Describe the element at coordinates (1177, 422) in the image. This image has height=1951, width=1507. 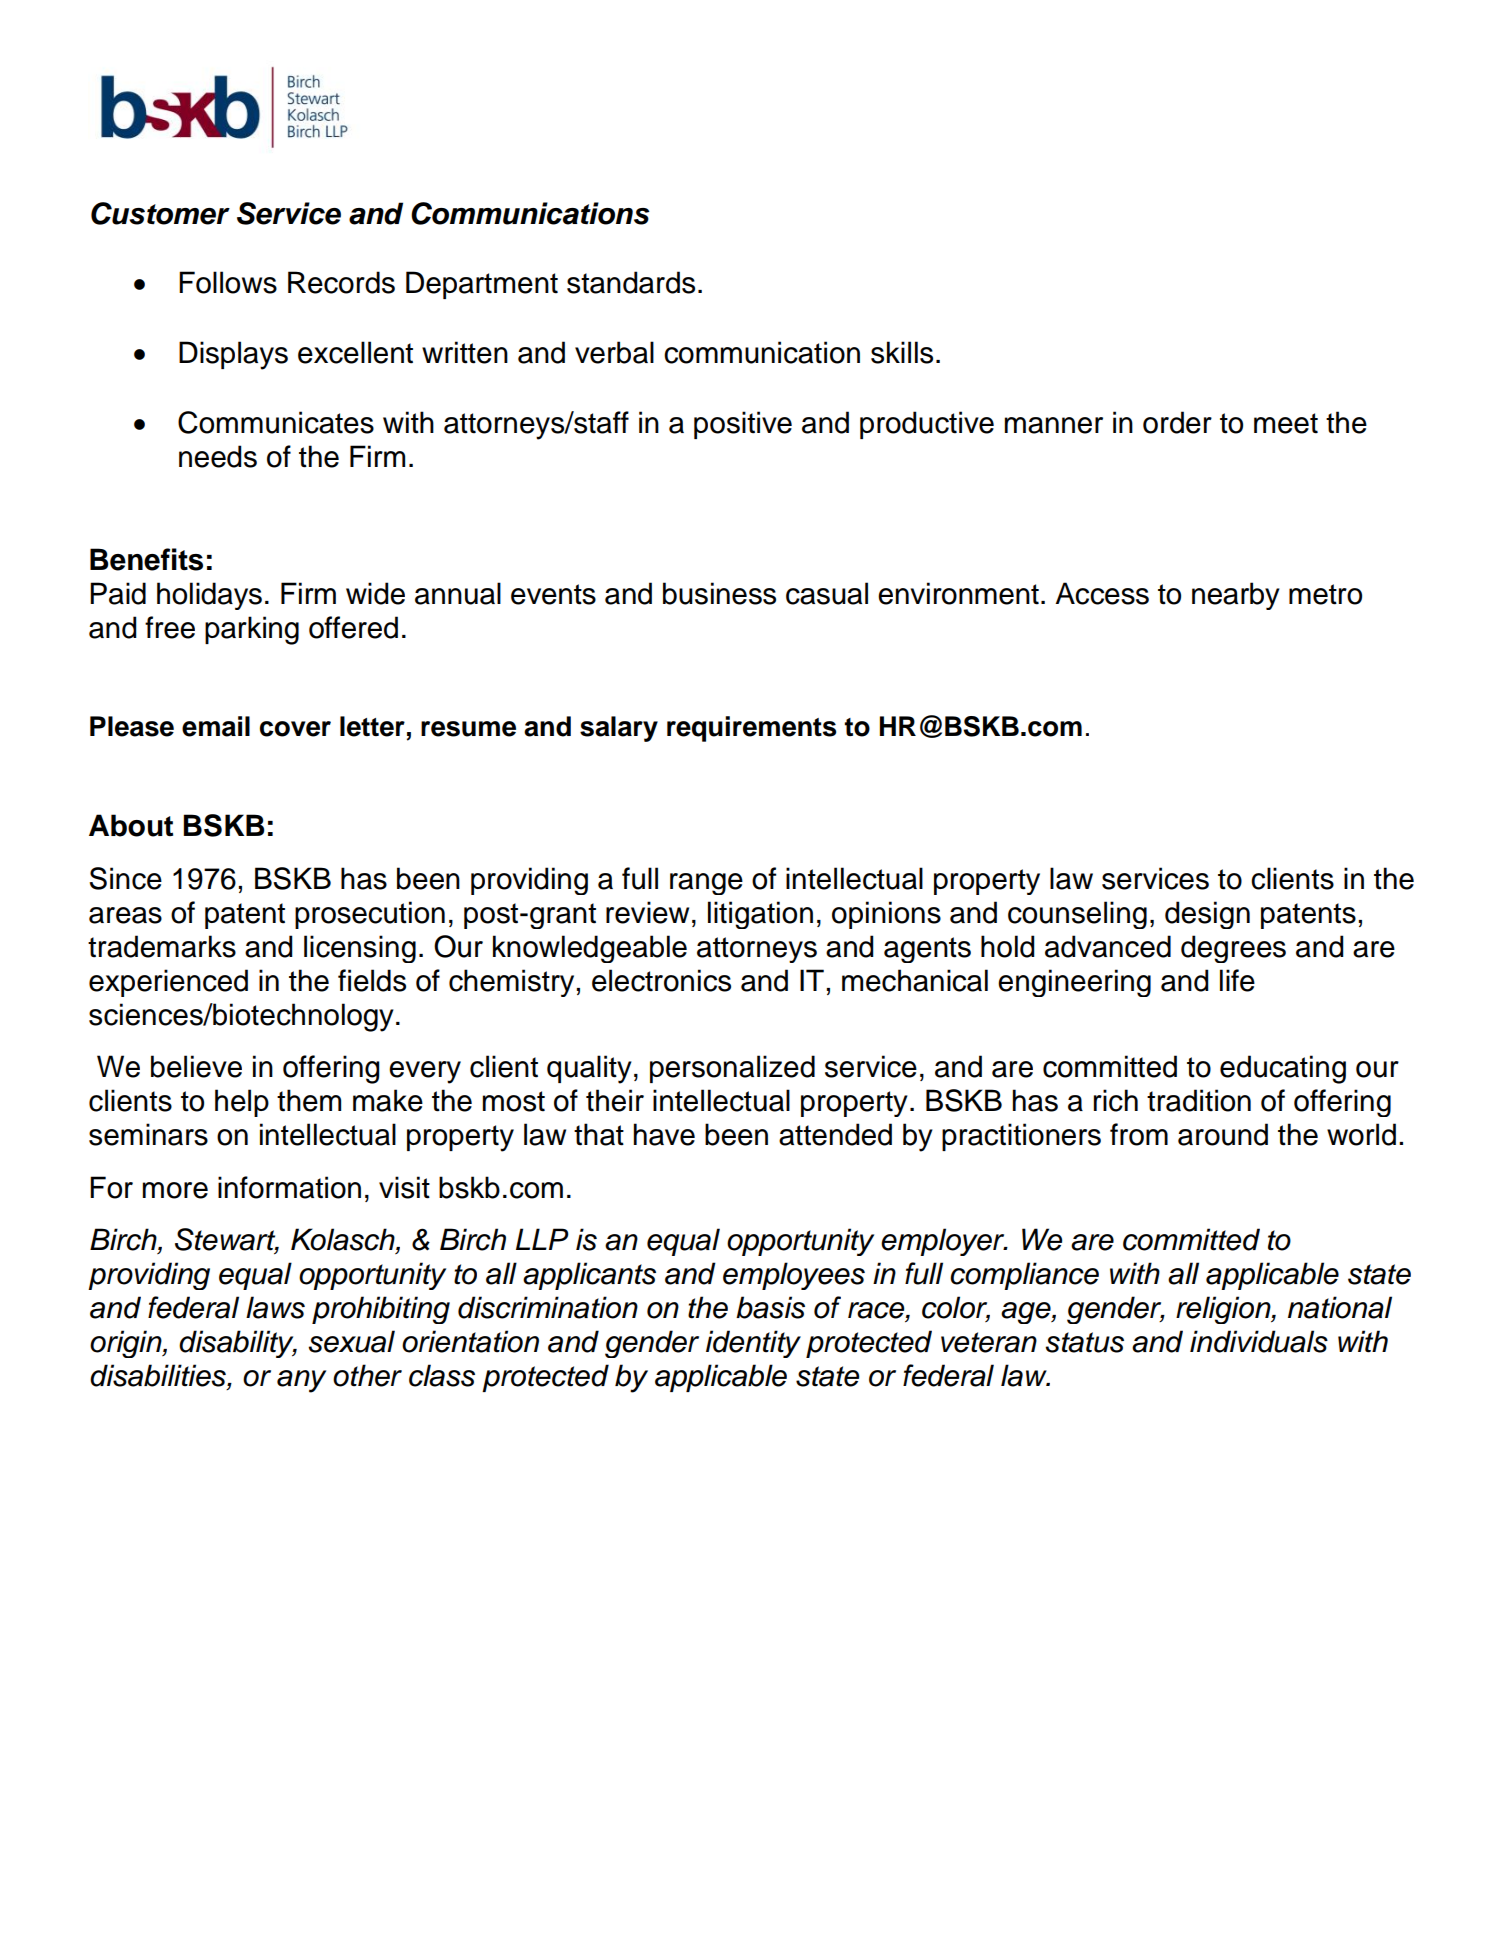
I see `order` at that location.
